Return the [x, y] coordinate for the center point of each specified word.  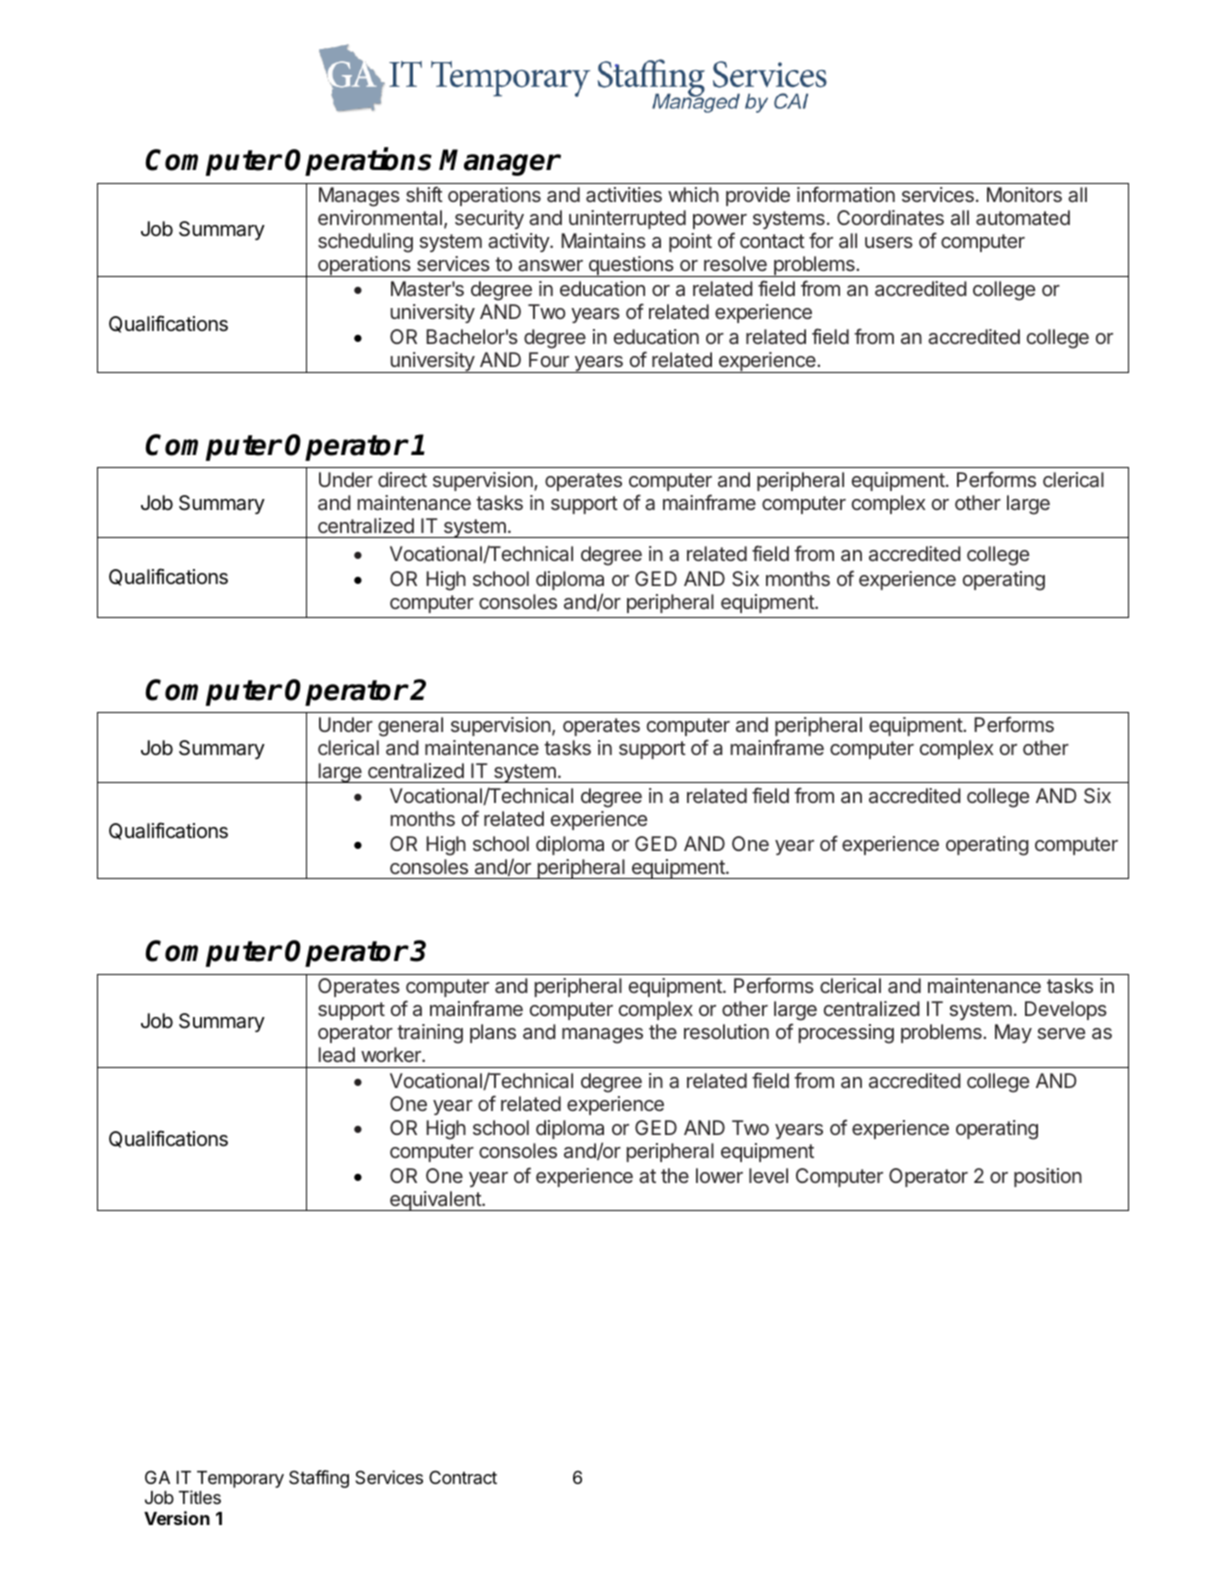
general [410, 727]
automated [1023, 217]
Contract [463, 1477]
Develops [1066, 1010]
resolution [726, 1031]
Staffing [319, 1479]
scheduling [365, 243]
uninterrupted [627, 219]
